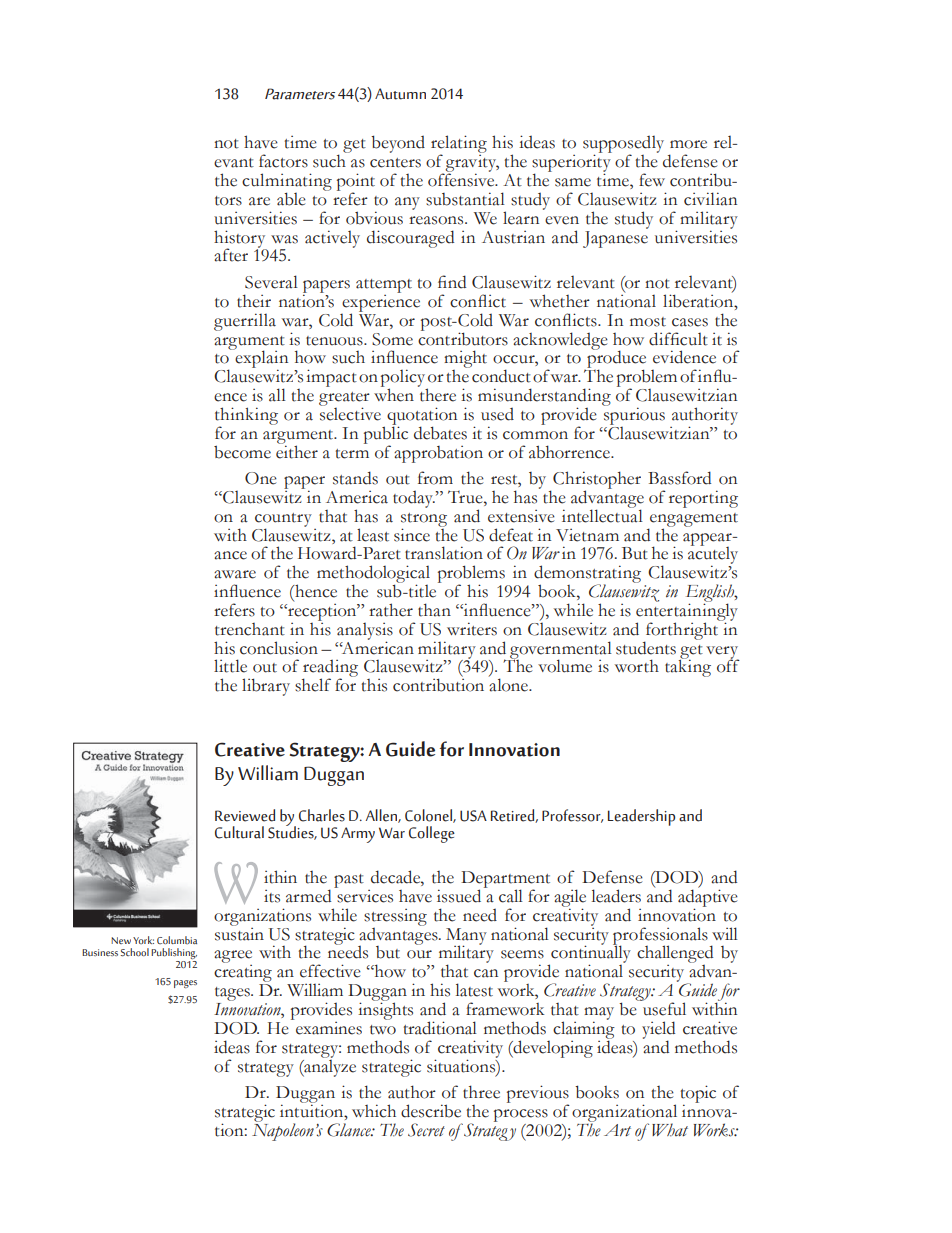  What do you see at coordinates (670, 1130) in the screenshot?
I see `What` at bounding box center [670, 1130].
